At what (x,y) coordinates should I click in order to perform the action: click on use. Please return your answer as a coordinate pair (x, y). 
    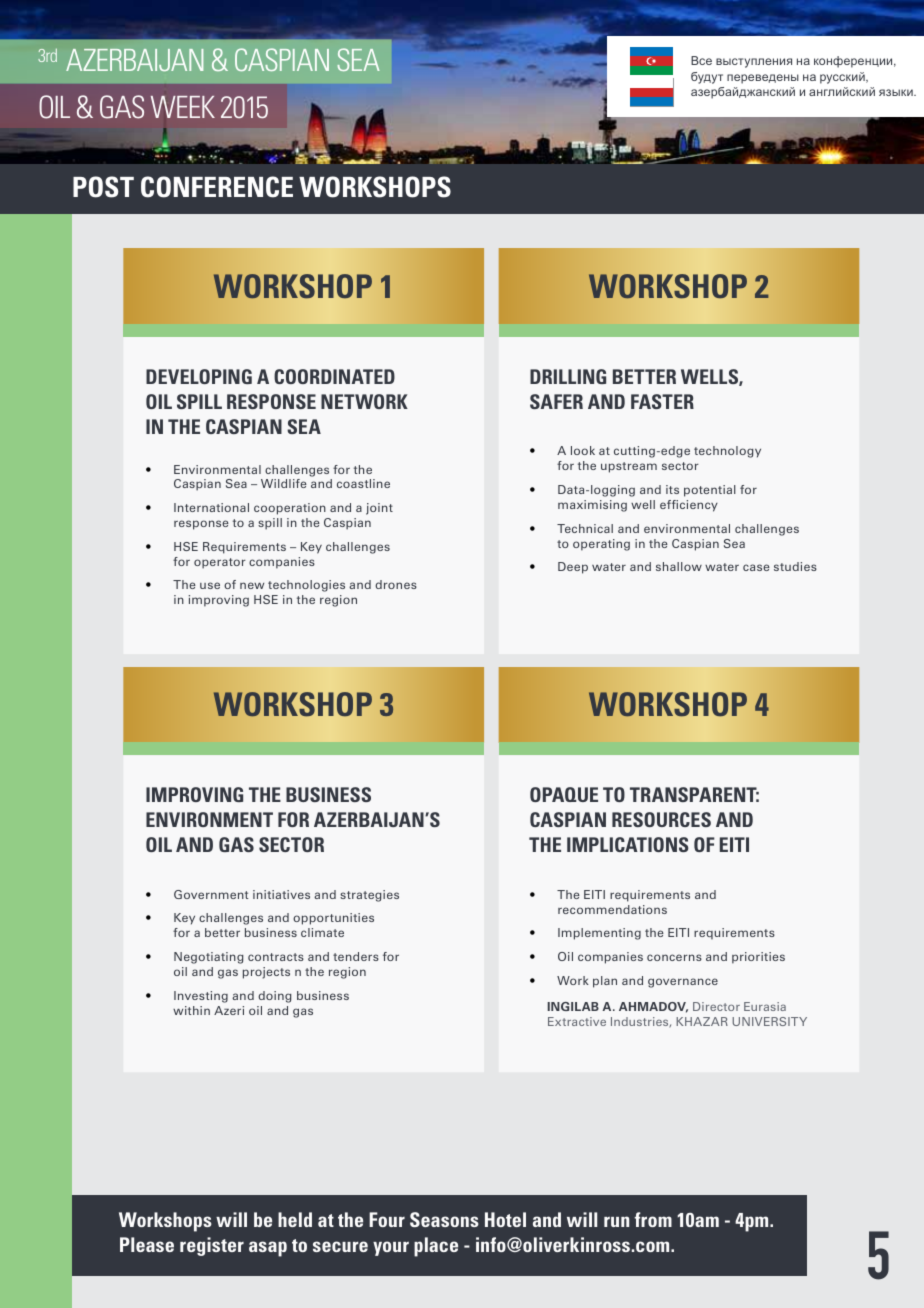
    Looking at the image, I should click on (210, 585).
